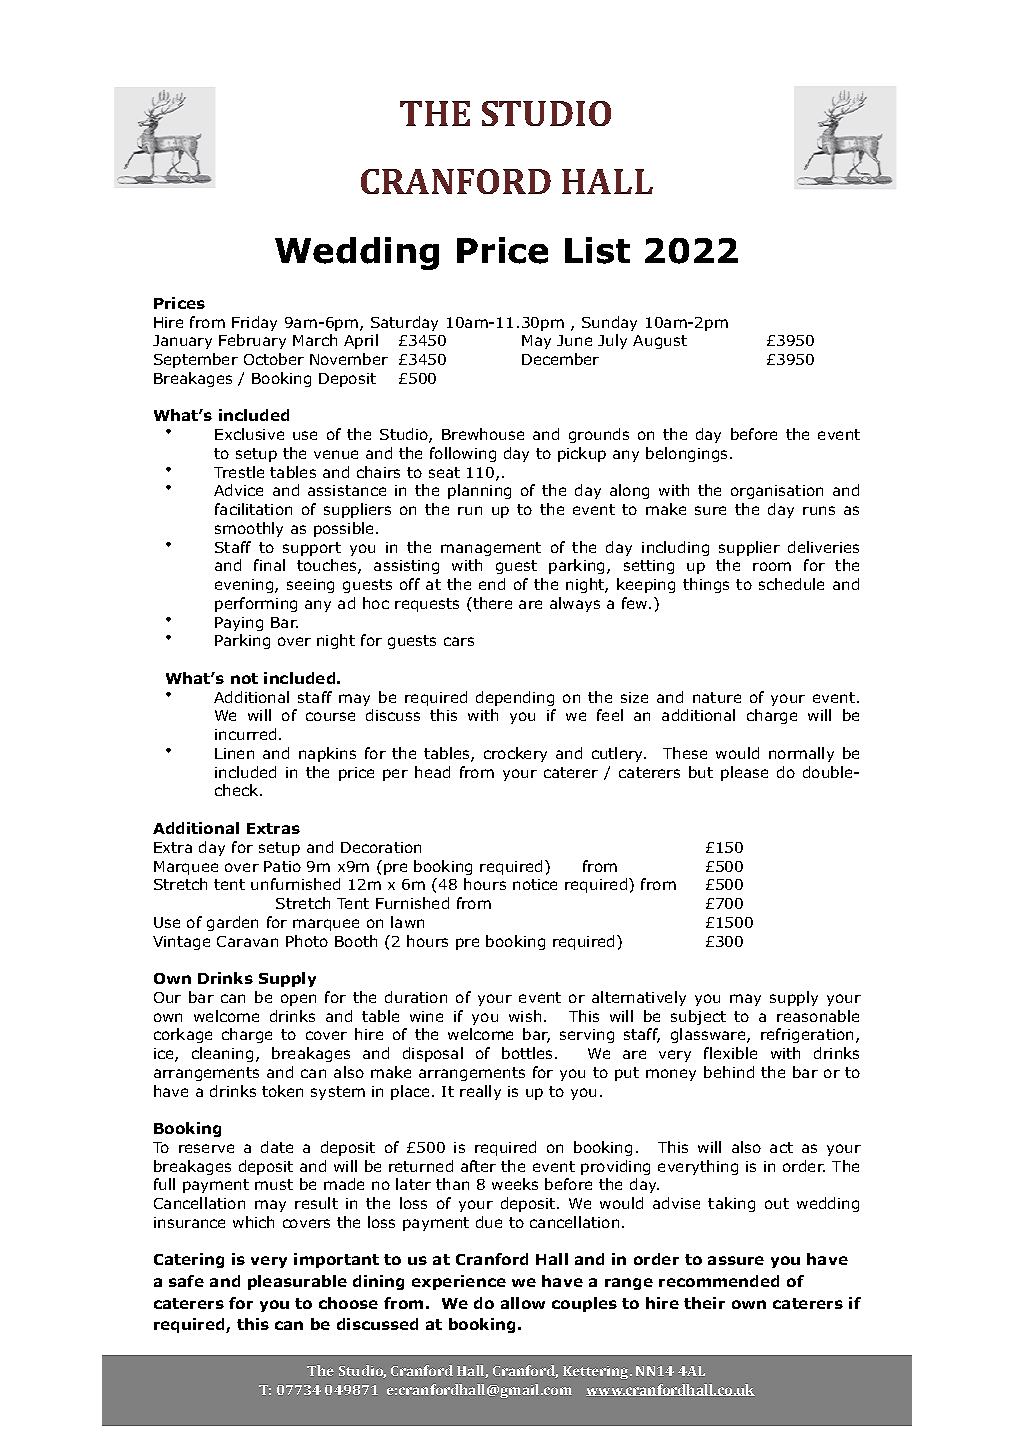 This image has width=1014, height=1434. What do you see at coordinates (515, 754) in the image?
I see `crockery` at bounding box center [515, 754].
